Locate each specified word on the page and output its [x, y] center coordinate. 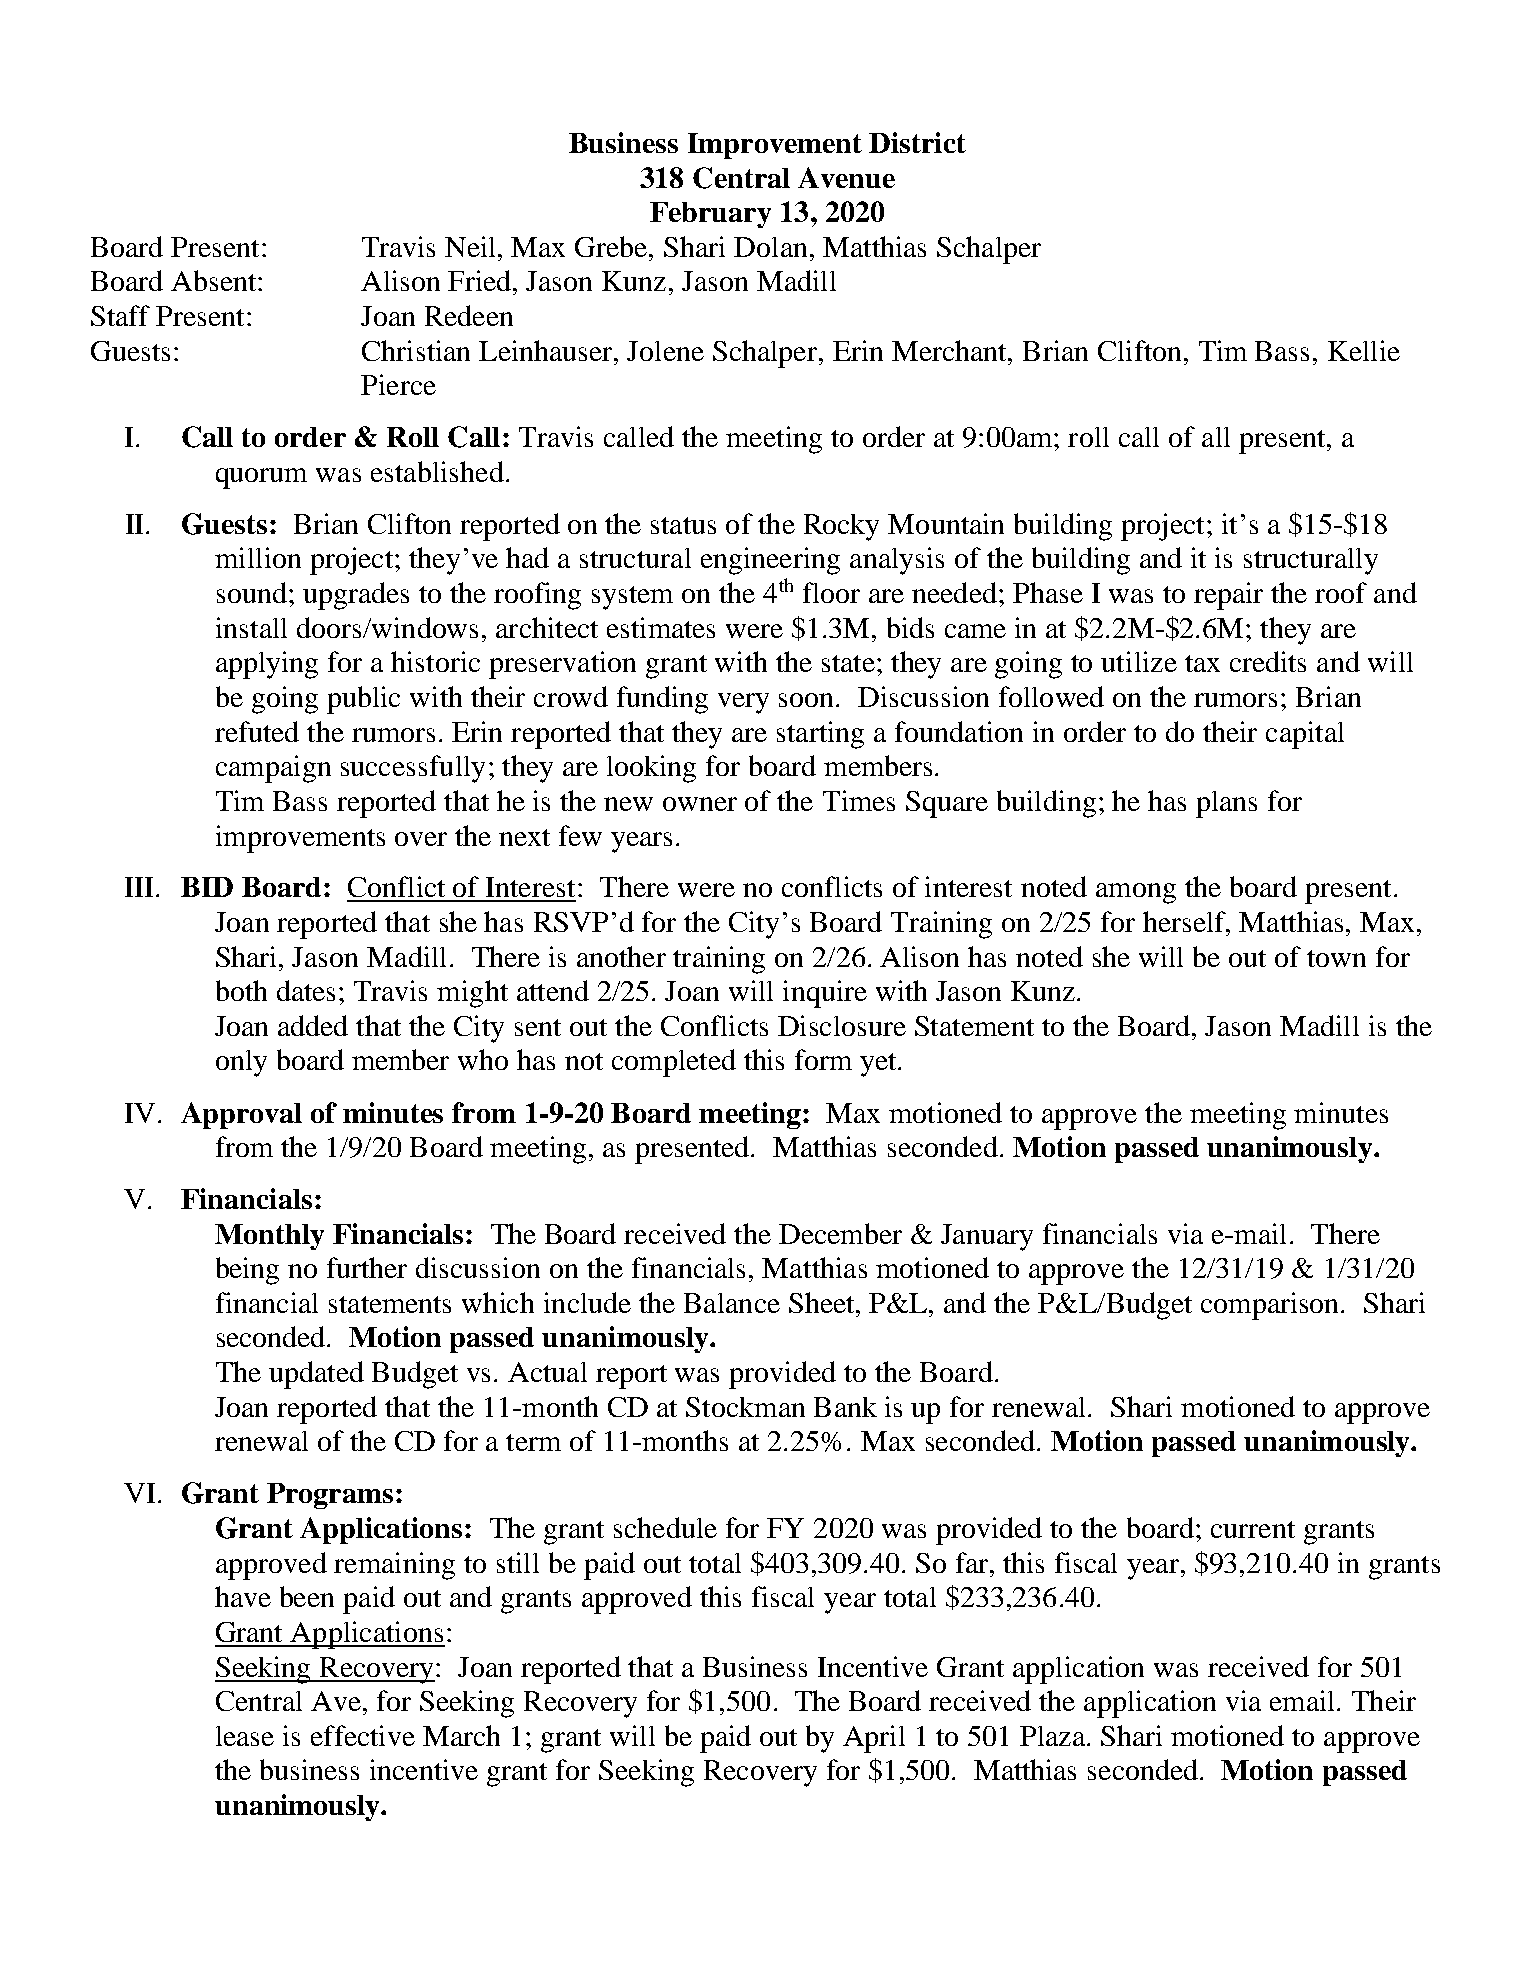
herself [1185, 921]
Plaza [1054, 1736]
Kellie [1364, 350]
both [241, 990]
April [874, 1739]
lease [245, 1736]
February [710, 215]
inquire [825, 994]
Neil [472, 246]
